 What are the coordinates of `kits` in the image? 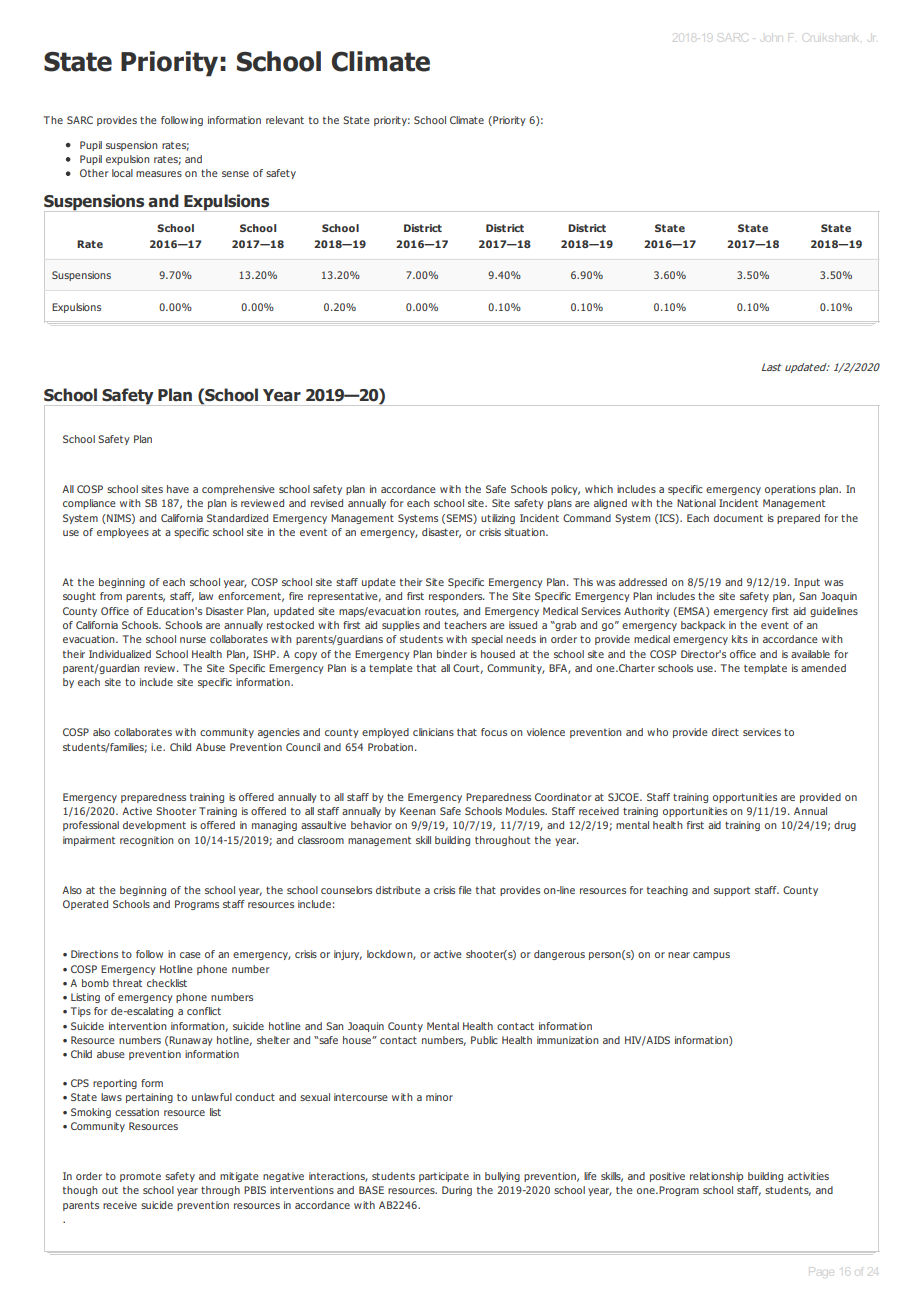 It's located at (740, 639).
